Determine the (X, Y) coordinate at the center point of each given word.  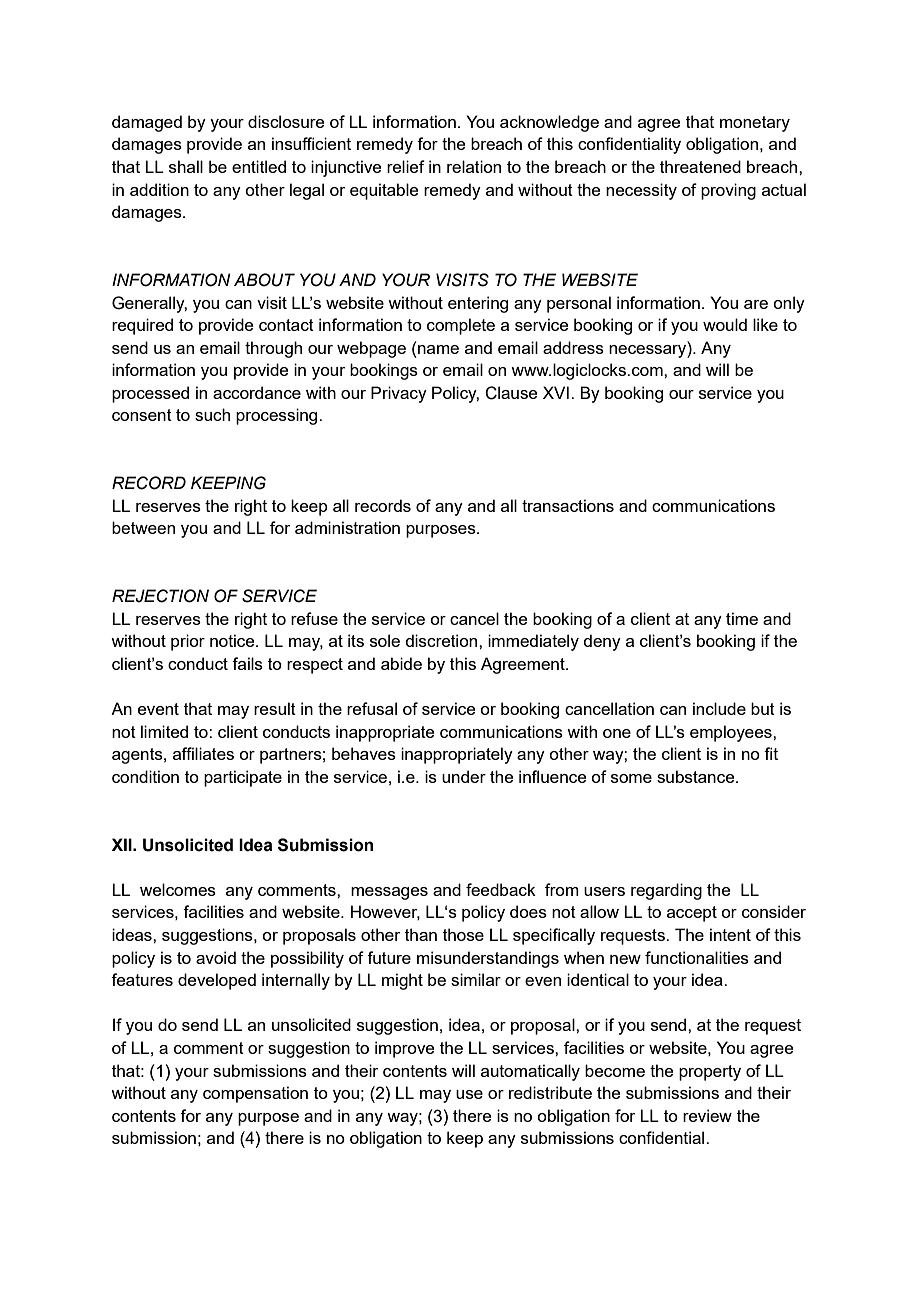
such (212, 414)
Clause (511, 393)
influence (552, 776)
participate (243, 778)
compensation (255, 1094)
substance (697, 776)
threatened (700, 166)
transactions (568, 505)
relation (474, 166)
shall (186, 166)
